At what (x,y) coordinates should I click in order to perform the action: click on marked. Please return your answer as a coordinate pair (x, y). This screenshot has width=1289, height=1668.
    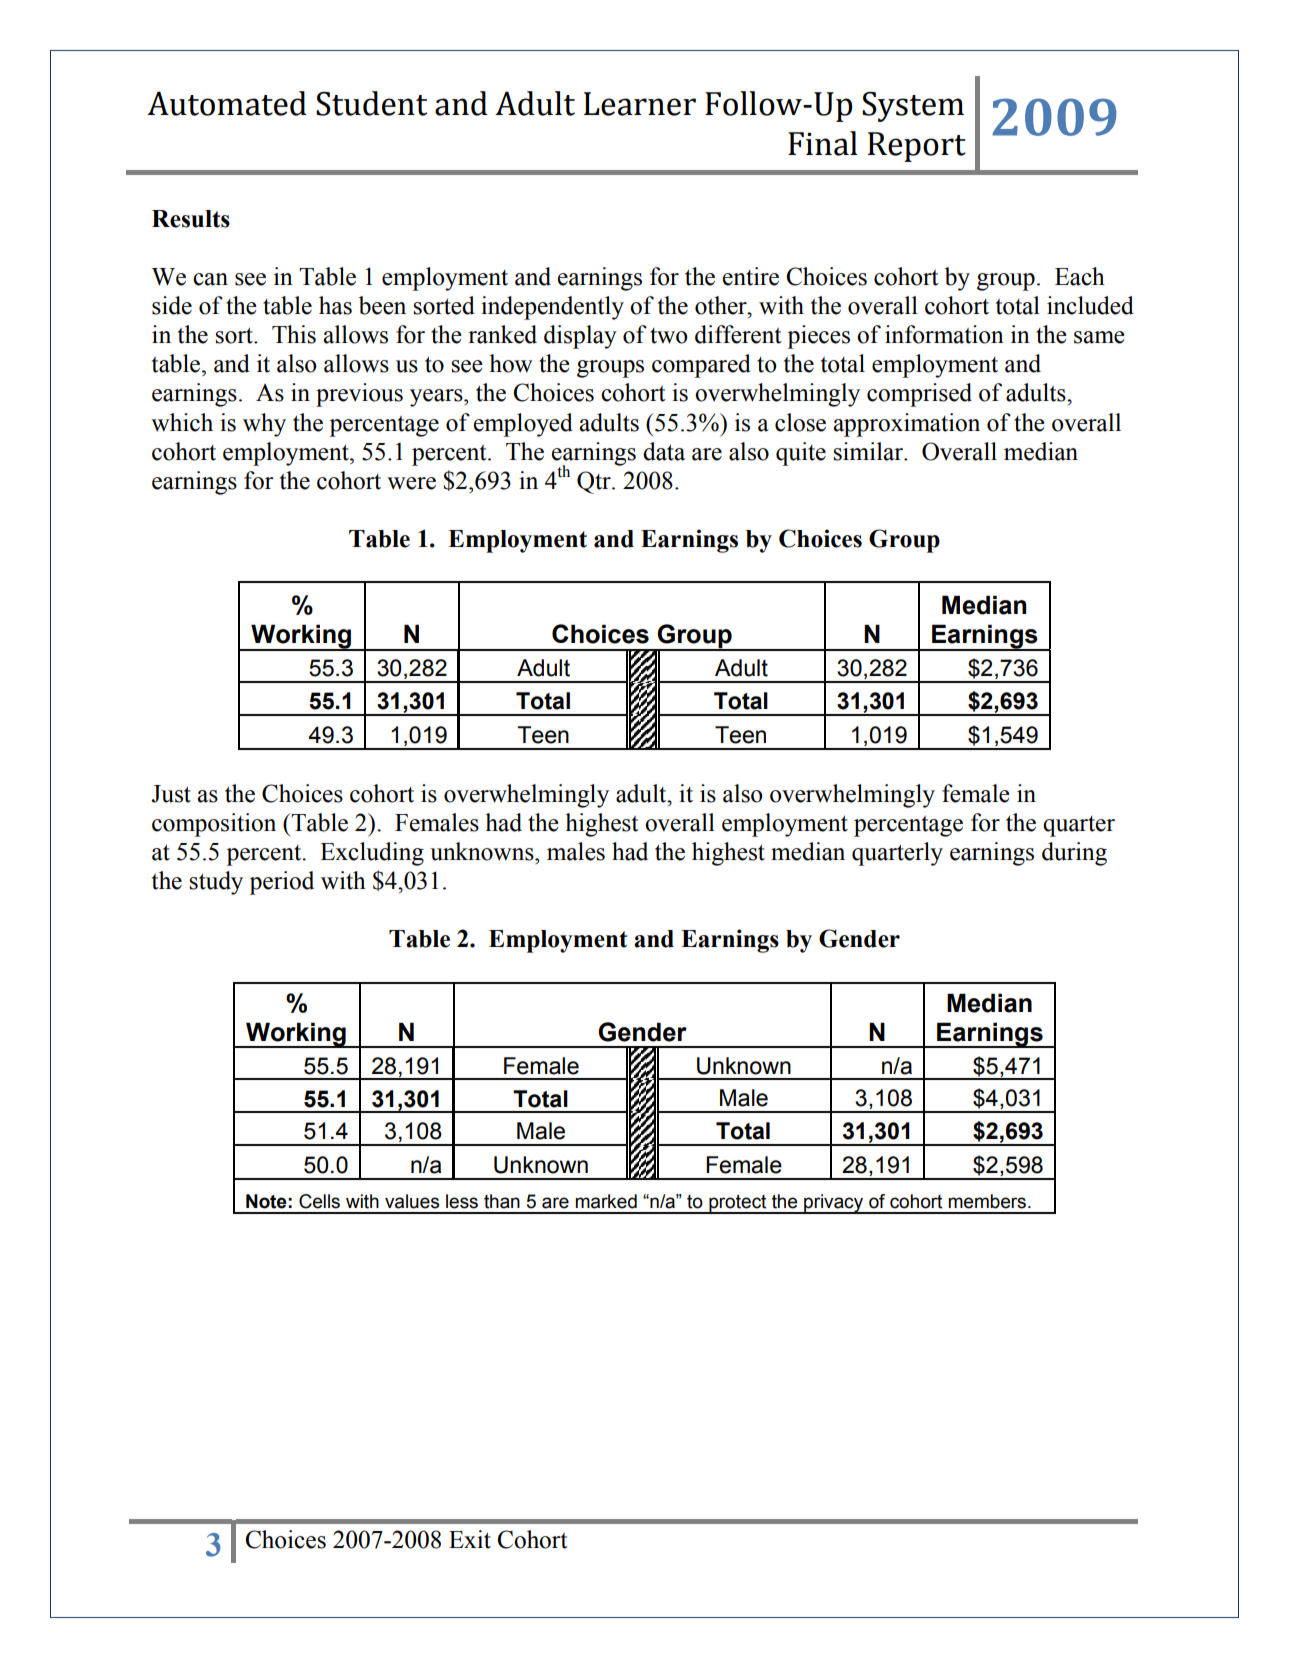
    Looking at the image, I should click on (606, 1201).
